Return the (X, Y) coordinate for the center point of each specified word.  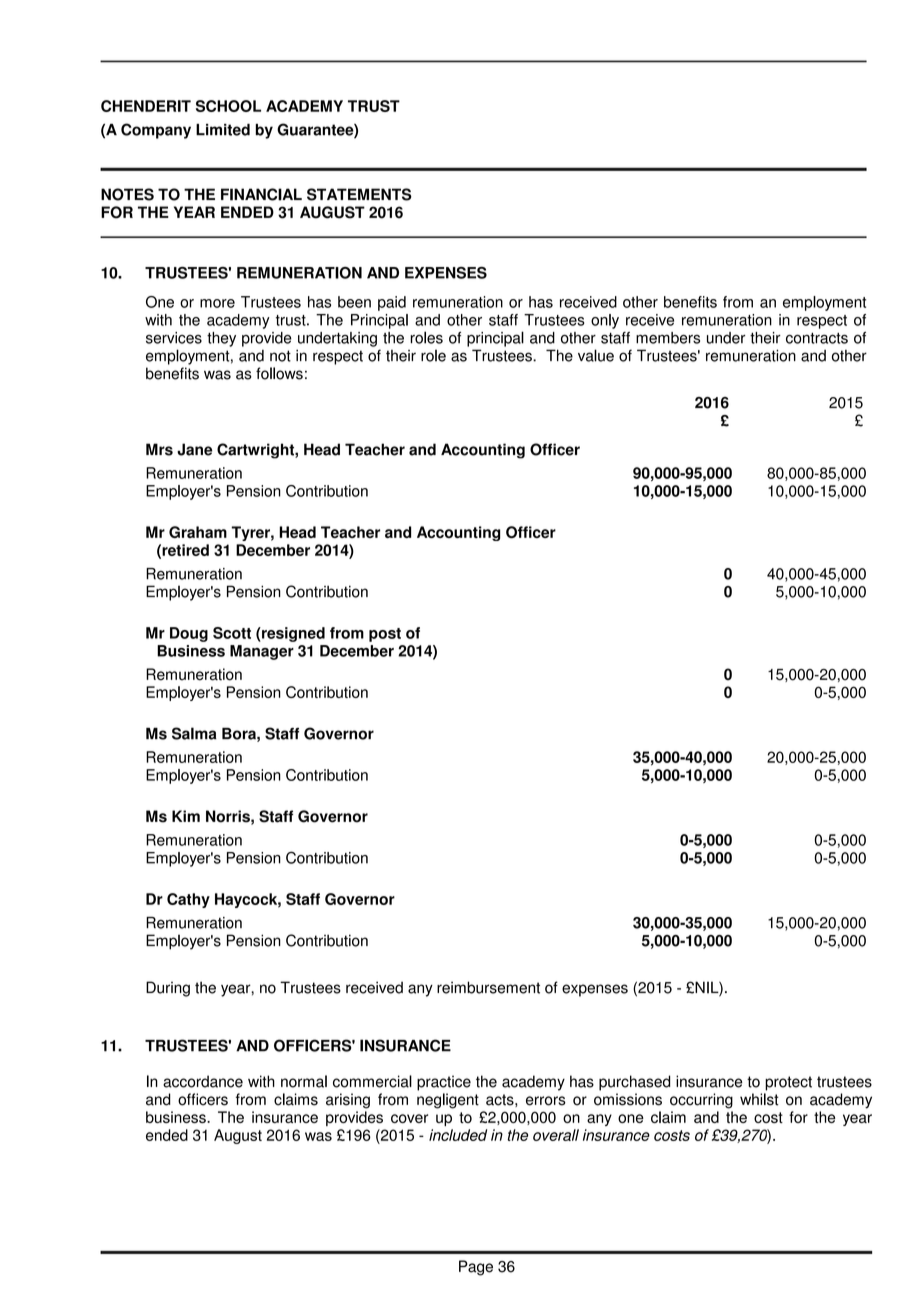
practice (444, 1083)
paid (392, 303)
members (668, 338)
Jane (194, 449)
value (596, 355)
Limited (223, 130)
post (385, 635)
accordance (203, 1081)
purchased (634, 1083)
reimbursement (488, 987)
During (168, 989)
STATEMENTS (359, 194)
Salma (194, 733)
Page (476, 1268)
